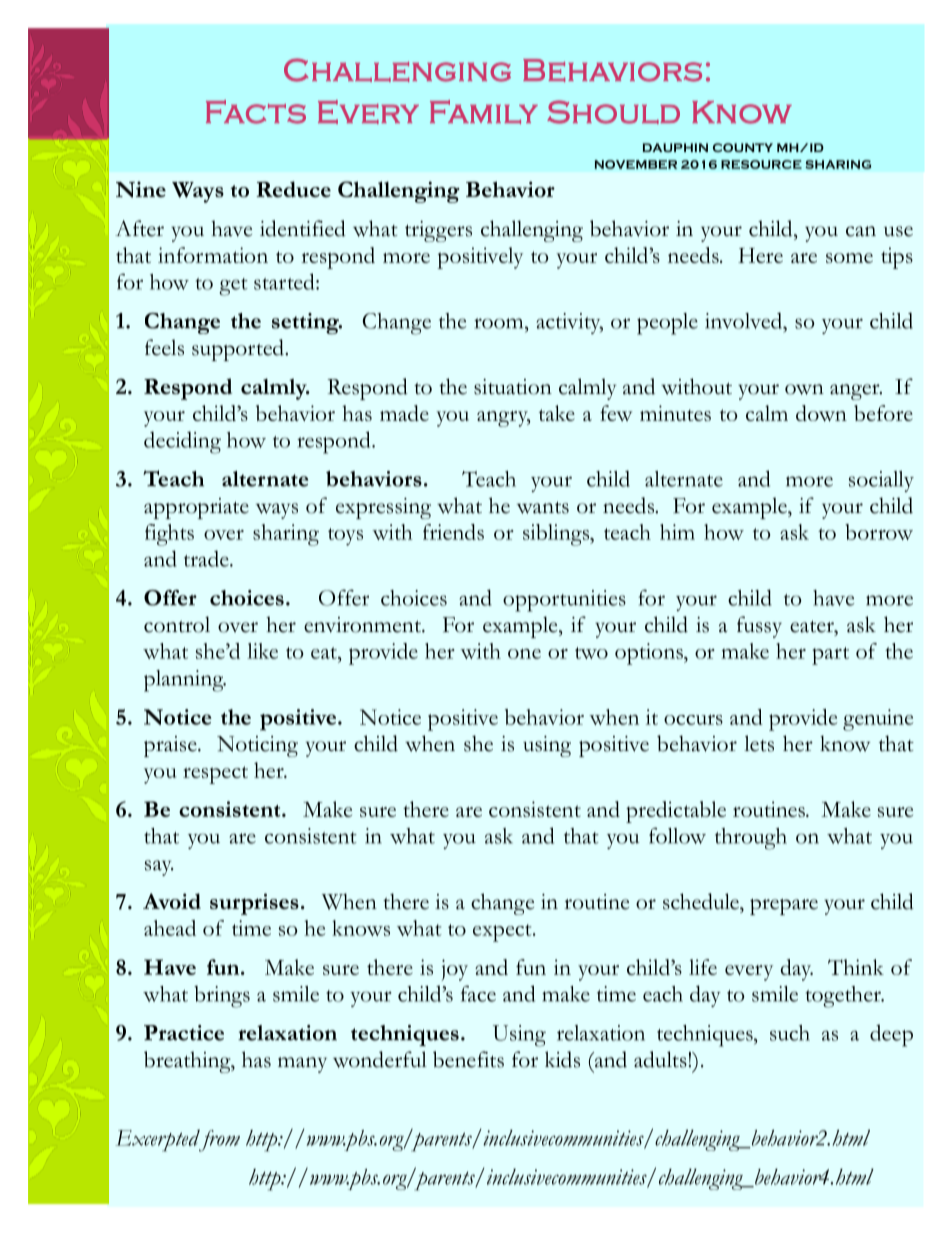 The height and width of the screenshot is (1233, 952). Describe the element at coordinates (158, 1140) in the screenshot. I see `Excerpted` at that location.
